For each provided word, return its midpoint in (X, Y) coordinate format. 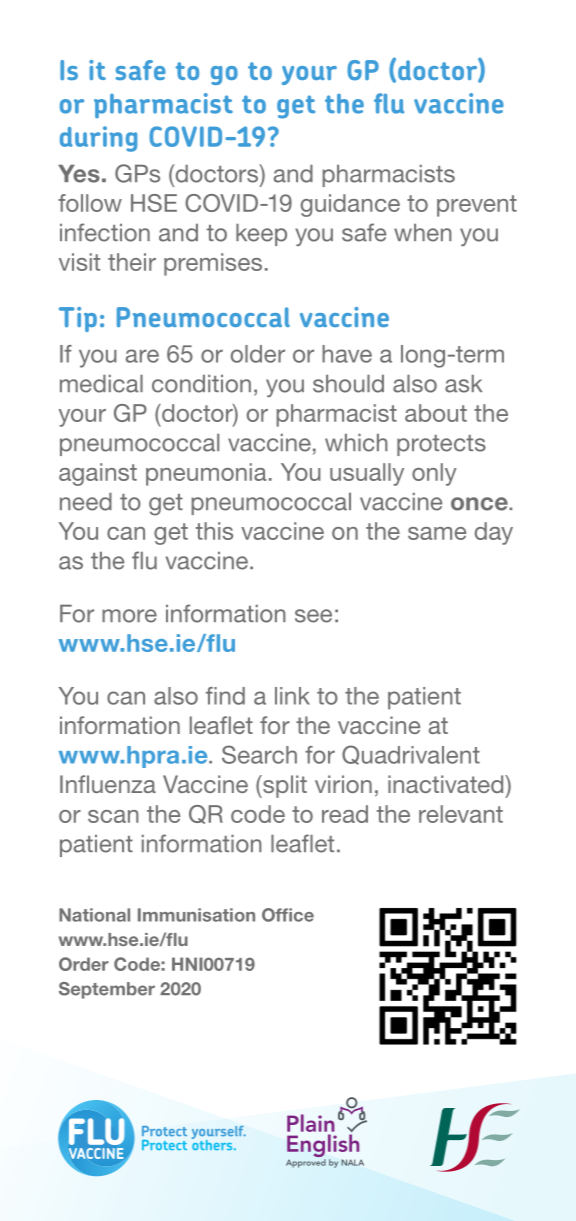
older (258, 354)
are (142, 356)
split (284, 786)
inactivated (447, 784)
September (107, 990)
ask (463, 384)
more (129, 616)
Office (288, 915)
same (437, 533)
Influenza (108, 784)
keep (261, 235)
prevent (477, 206)
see (313, 616)
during (98, 139)
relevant (461, 814)
